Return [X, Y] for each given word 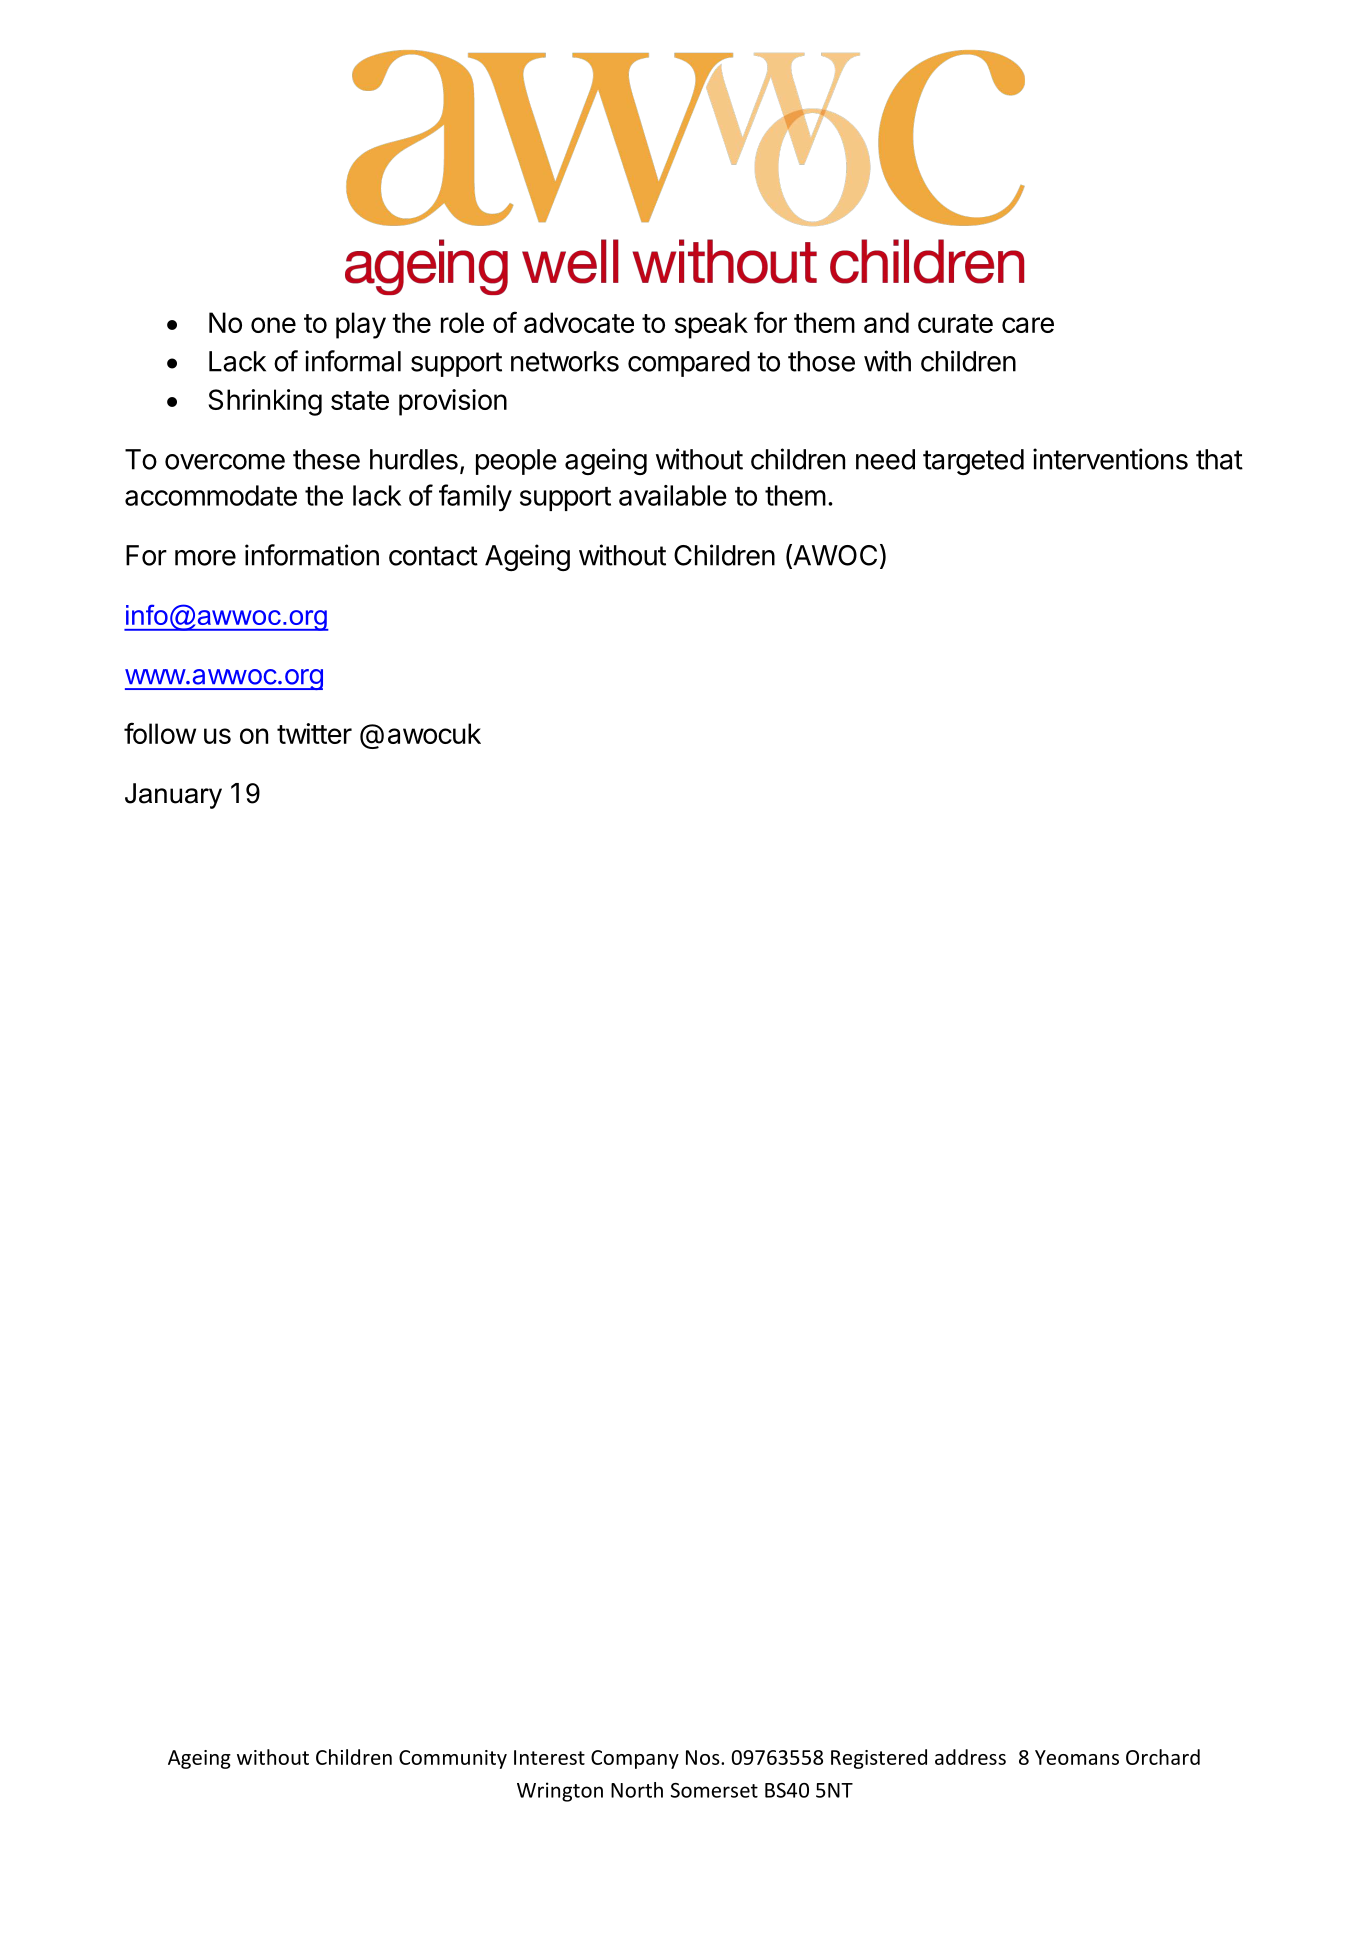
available [673, 495]
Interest [549, 1757]
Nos [704, 1757]
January [173, 796]
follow [160, 733]
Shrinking [265, 402]
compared [689, 364]
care [1028, 325]
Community [453, 1759]
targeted [973, 462]
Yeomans [1077, 1757]
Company [635, 1759]
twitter [314, 733]
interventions [1110, 459]
